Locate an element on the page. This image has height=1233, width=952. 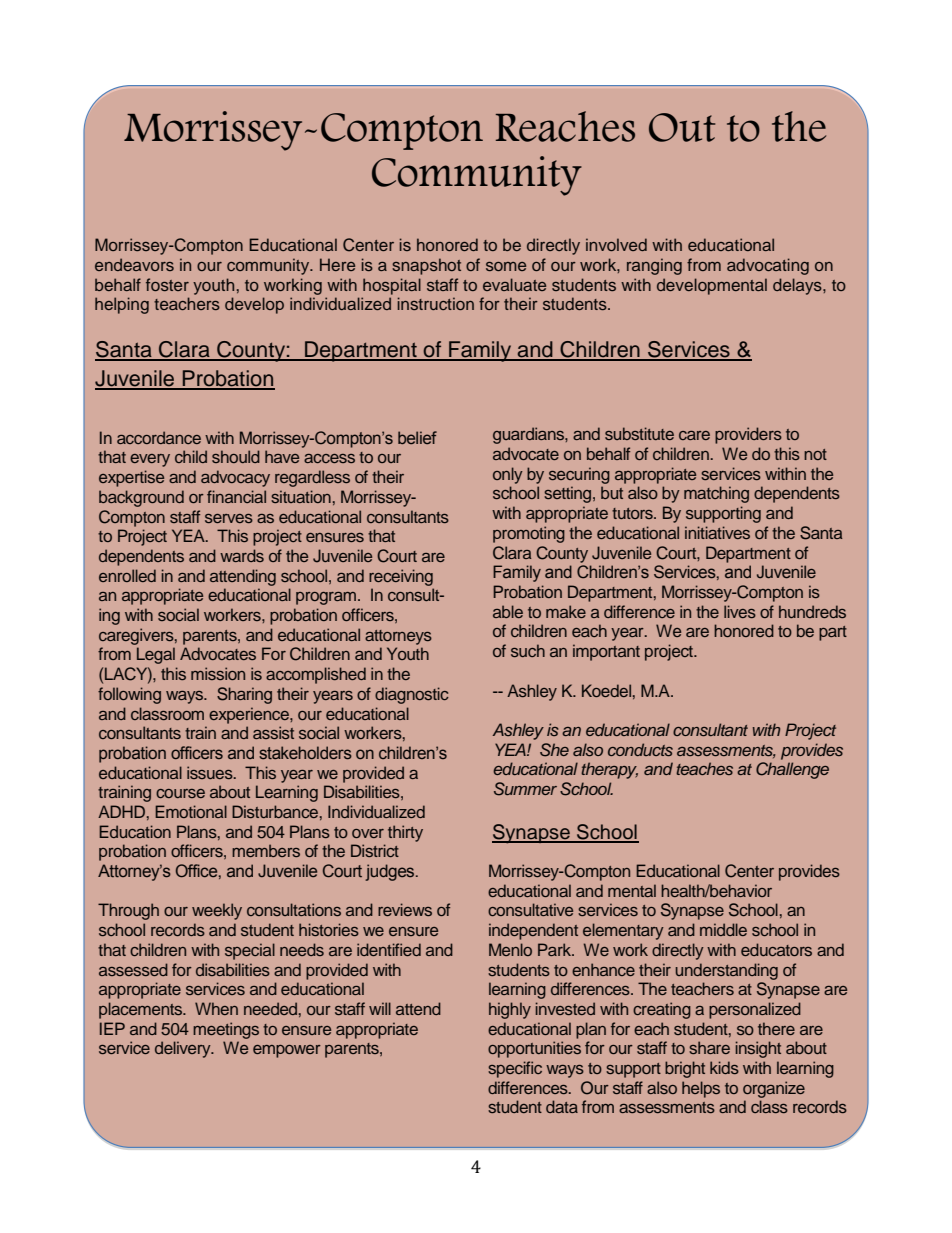
issues is located at coordinates (211, 772).
